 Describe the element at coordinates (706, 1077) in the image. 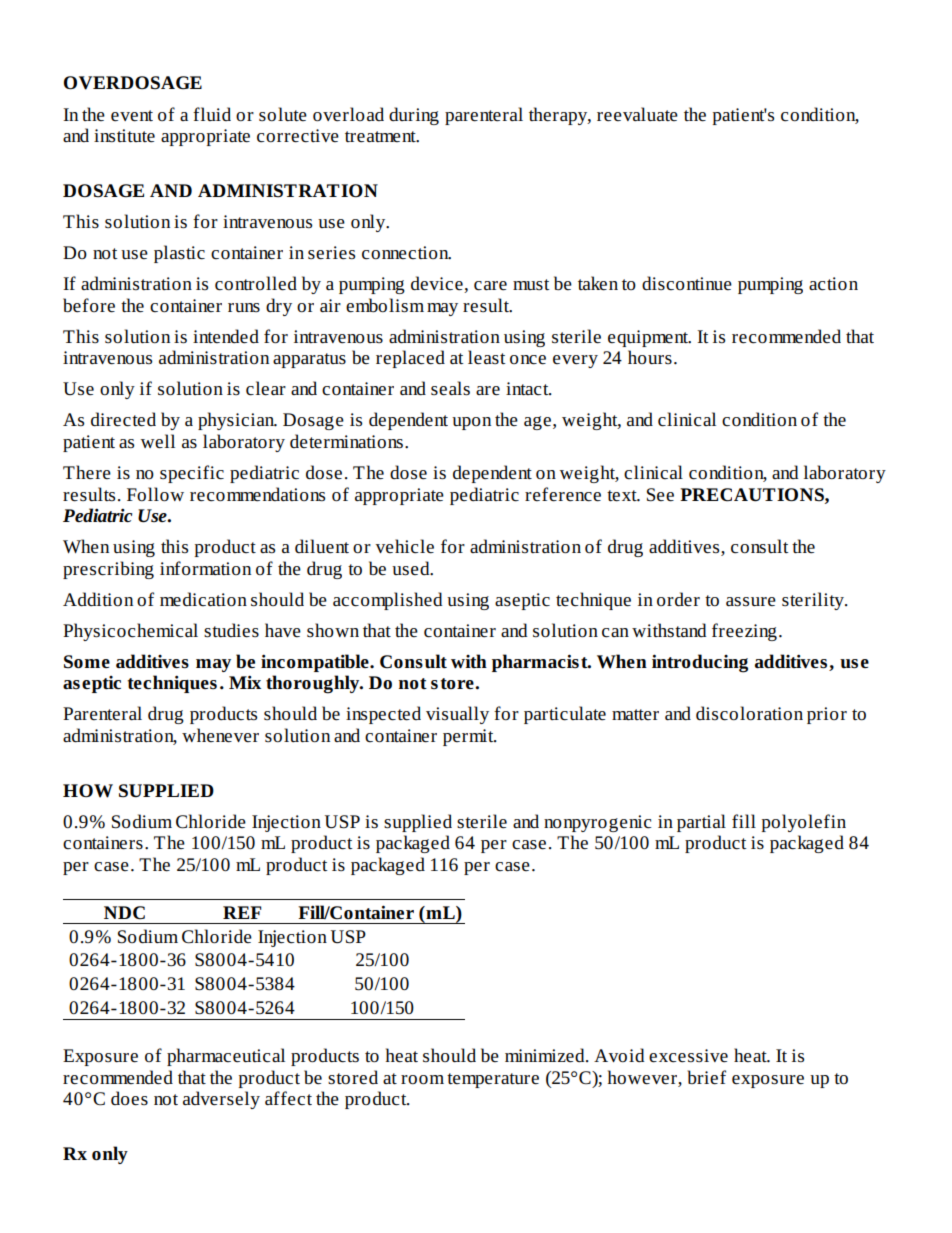

I see `brief` at that location.
